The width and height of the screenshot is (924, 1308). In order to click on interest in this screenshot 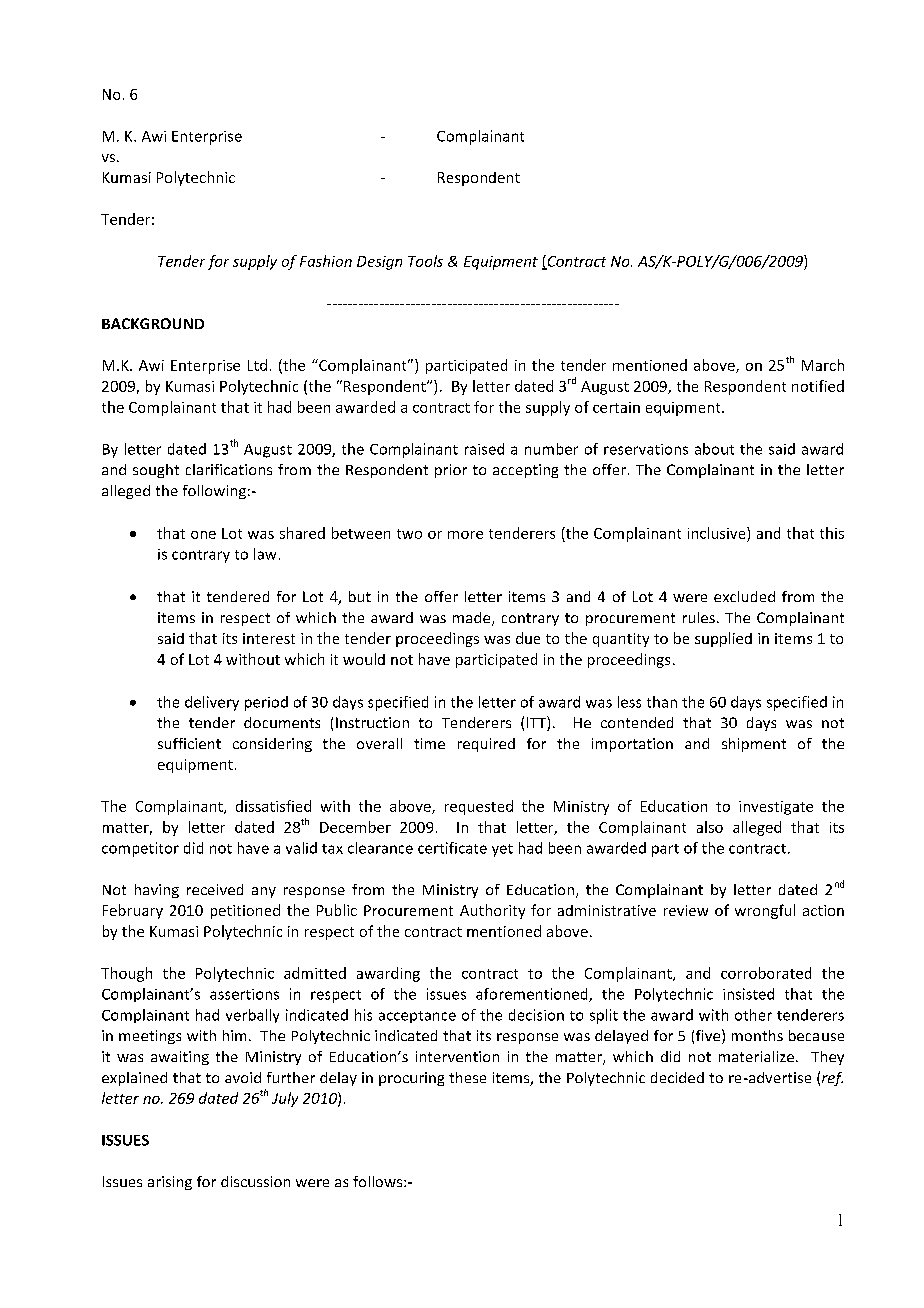, I will do `click(269, 638)`.
